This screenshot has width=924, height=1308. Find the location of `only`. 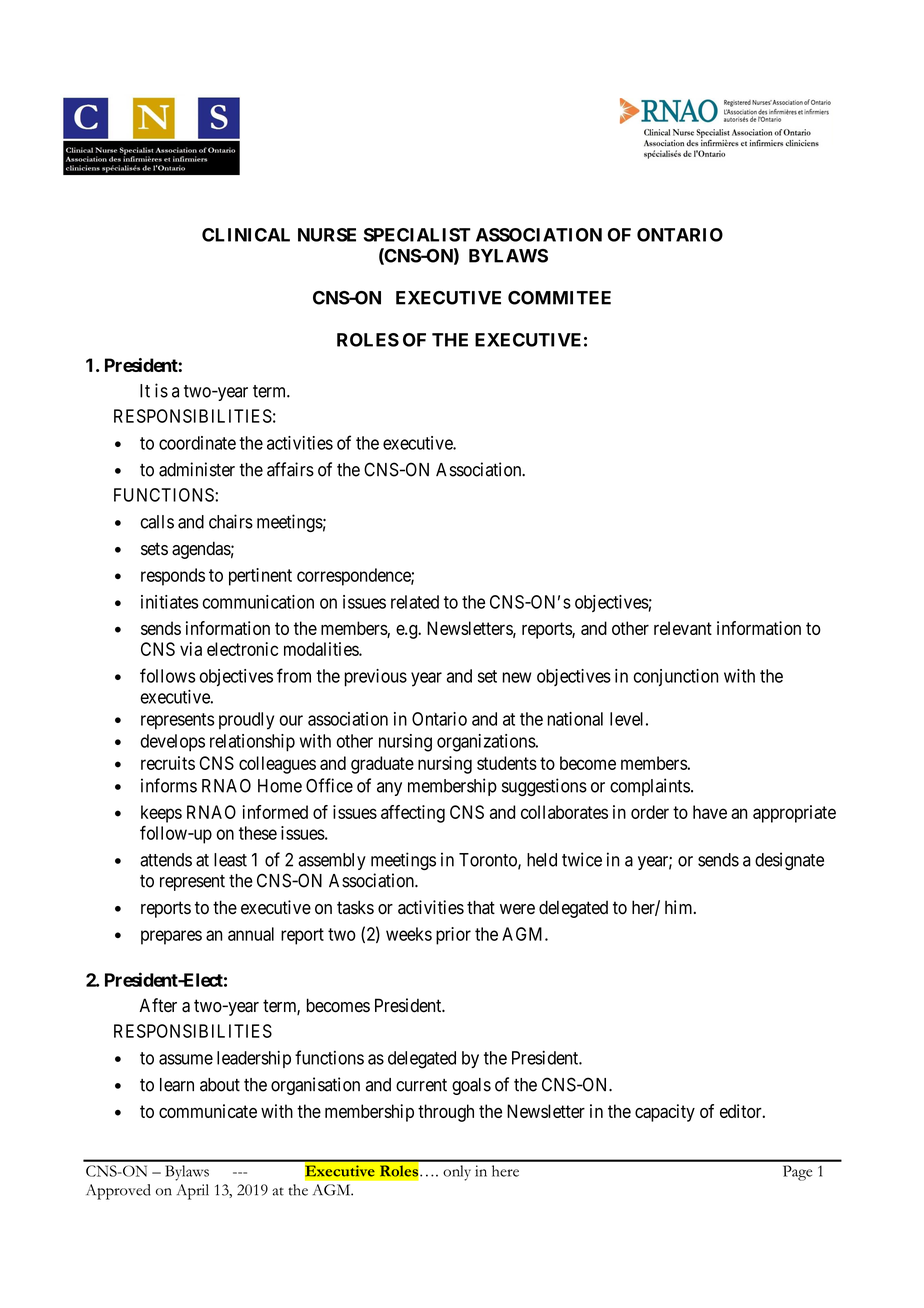

only is located at coordinates (457, 1173).
